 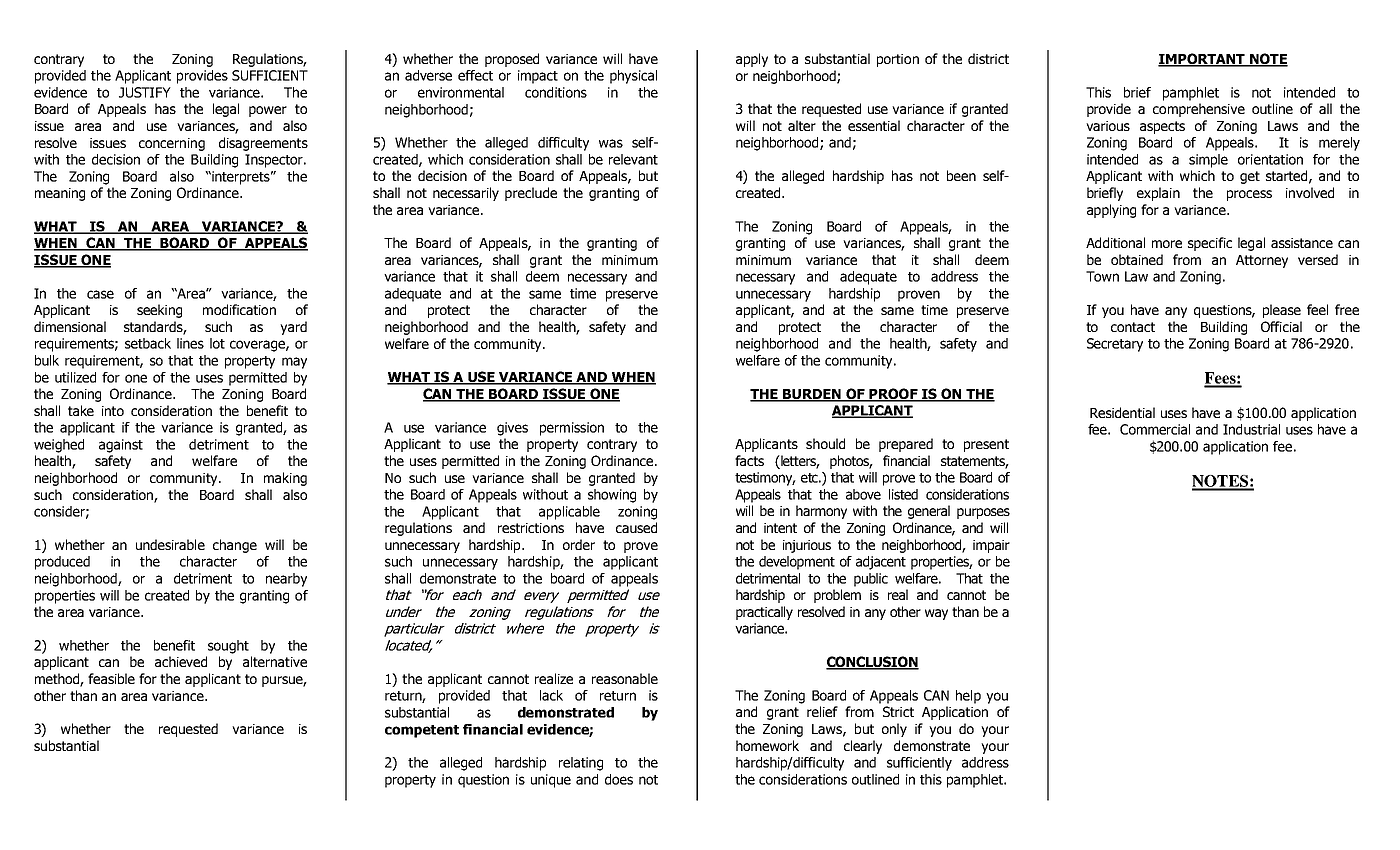 I want to click on homework, so click(x=767, y=745).
